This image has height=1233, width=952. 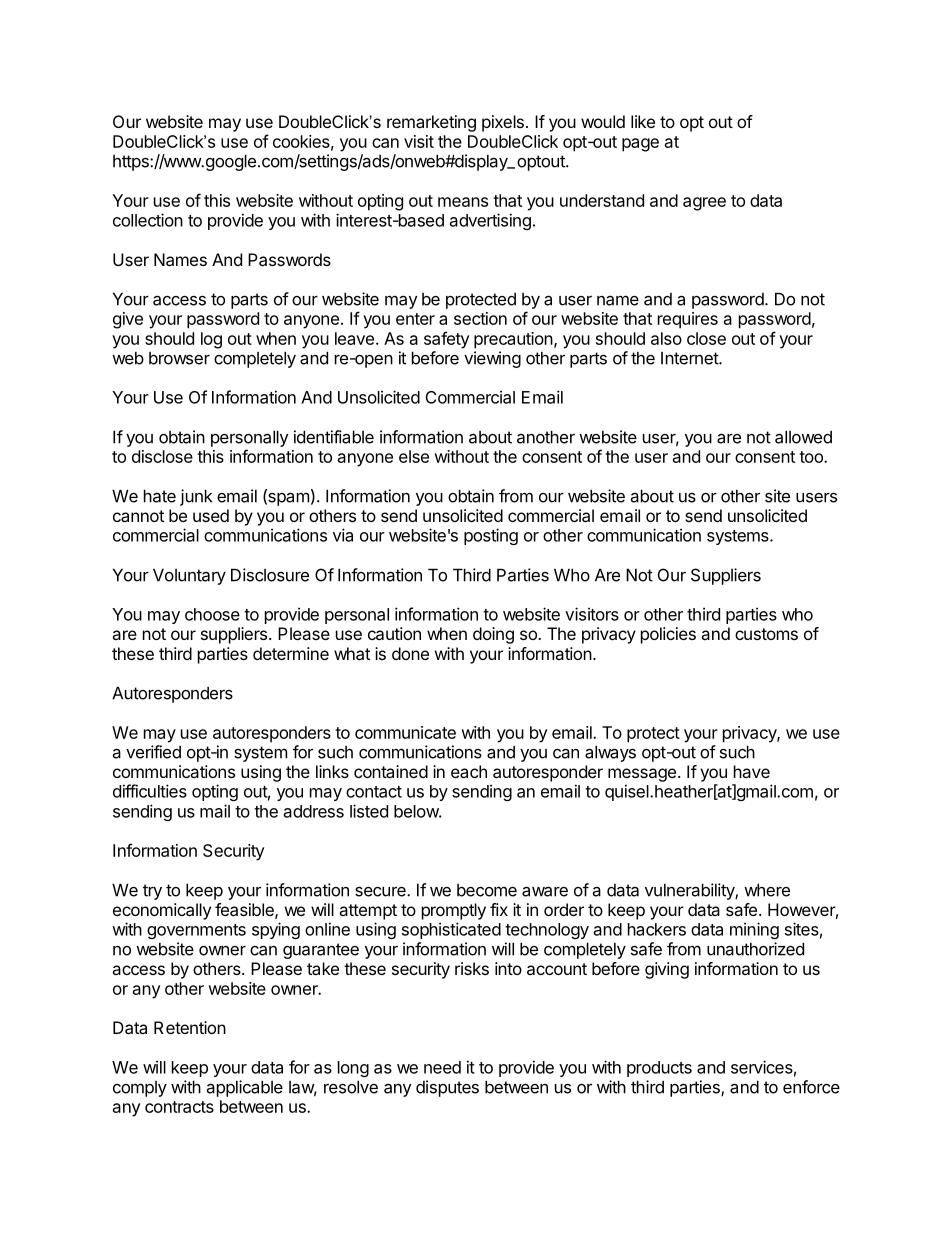 I want to click on have, so click(x=752, y=771).
